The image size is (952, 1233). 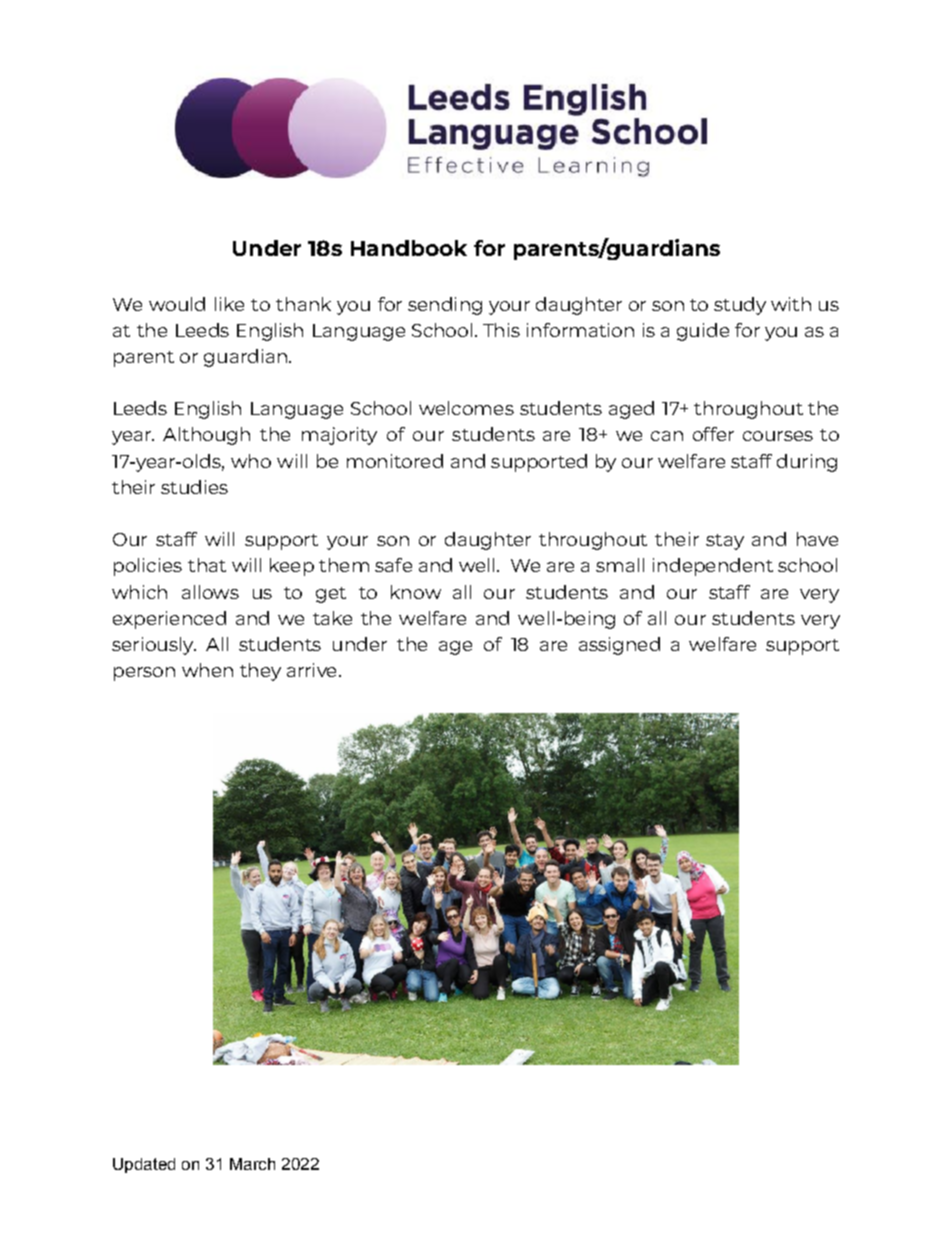 What do you see at coordinates (206, 436) in the screenshot?
I see `Although` at bounding box center [206, 436].
